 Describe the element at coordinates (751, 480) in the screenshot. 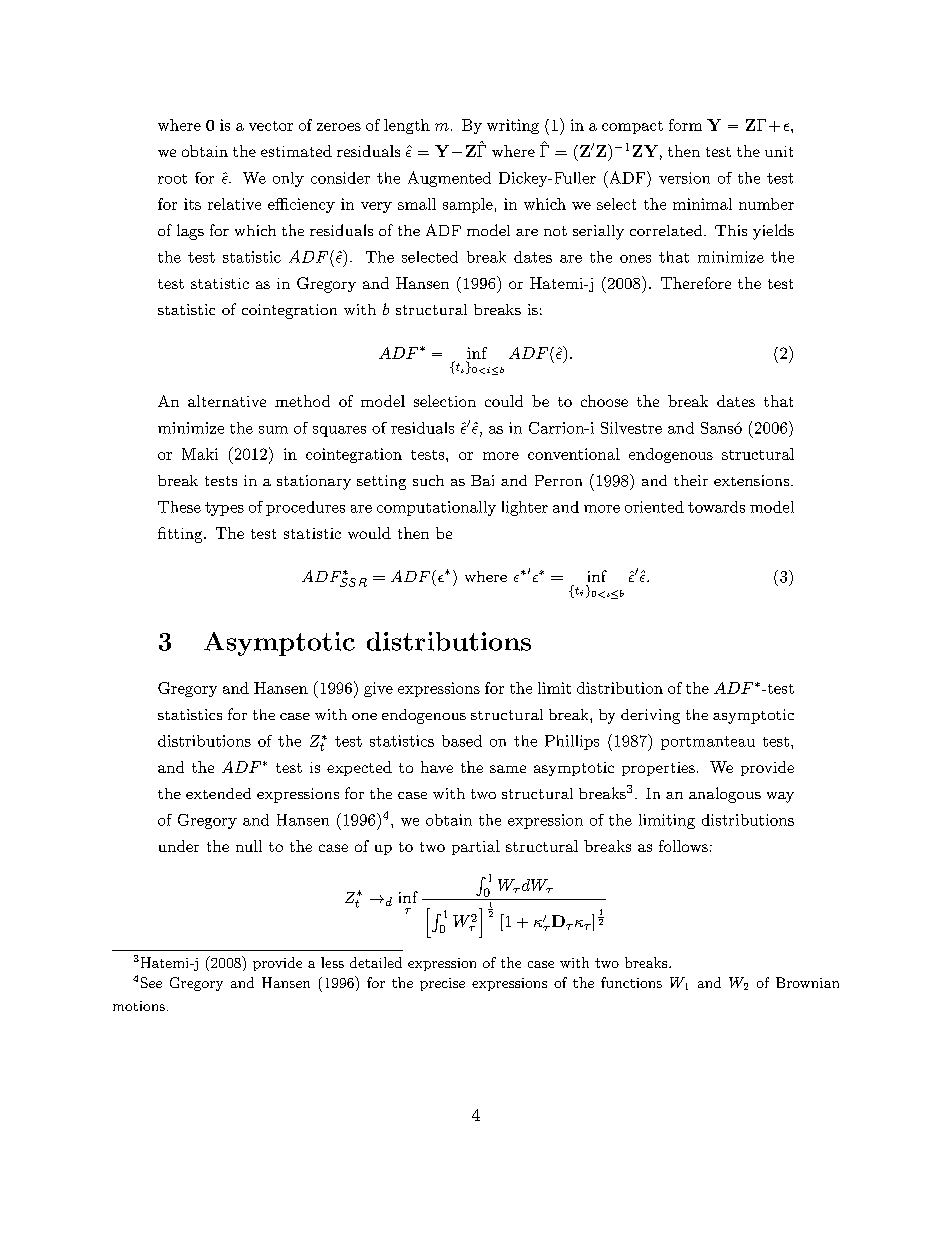

I see `extensions` at that location.
